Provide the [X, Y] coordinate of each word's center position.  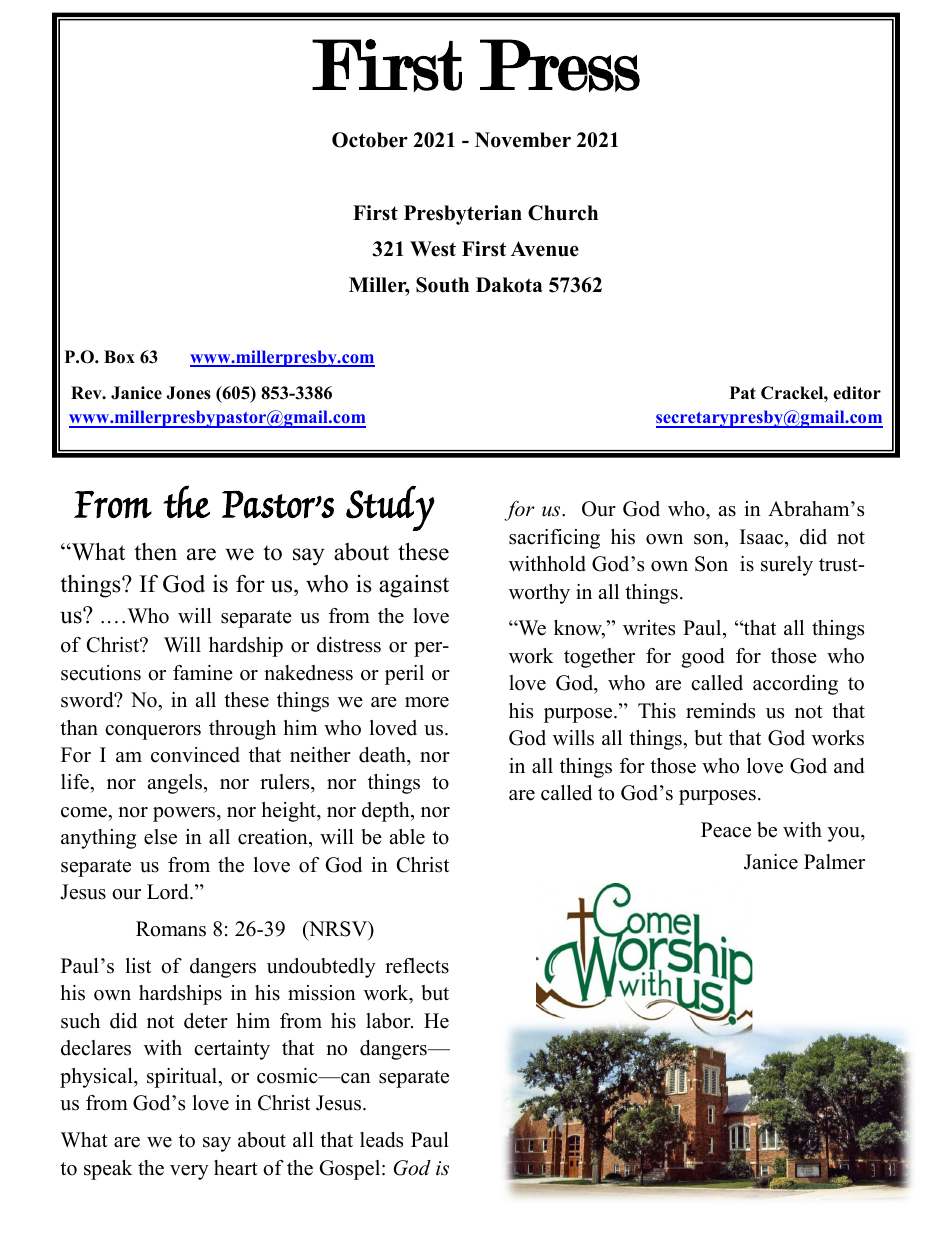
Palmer [834, 862]
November [523, 140]
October [370, 140]
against [414, 586]
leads [381, 1140]
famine [203, 673]
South [442, 285]
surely [787, 566]
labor [389, 1021]
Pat [743, 392]
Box [119, 357]
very [189, 1172]
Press [560, 65]
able [407, 837]
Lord [169, 892]
